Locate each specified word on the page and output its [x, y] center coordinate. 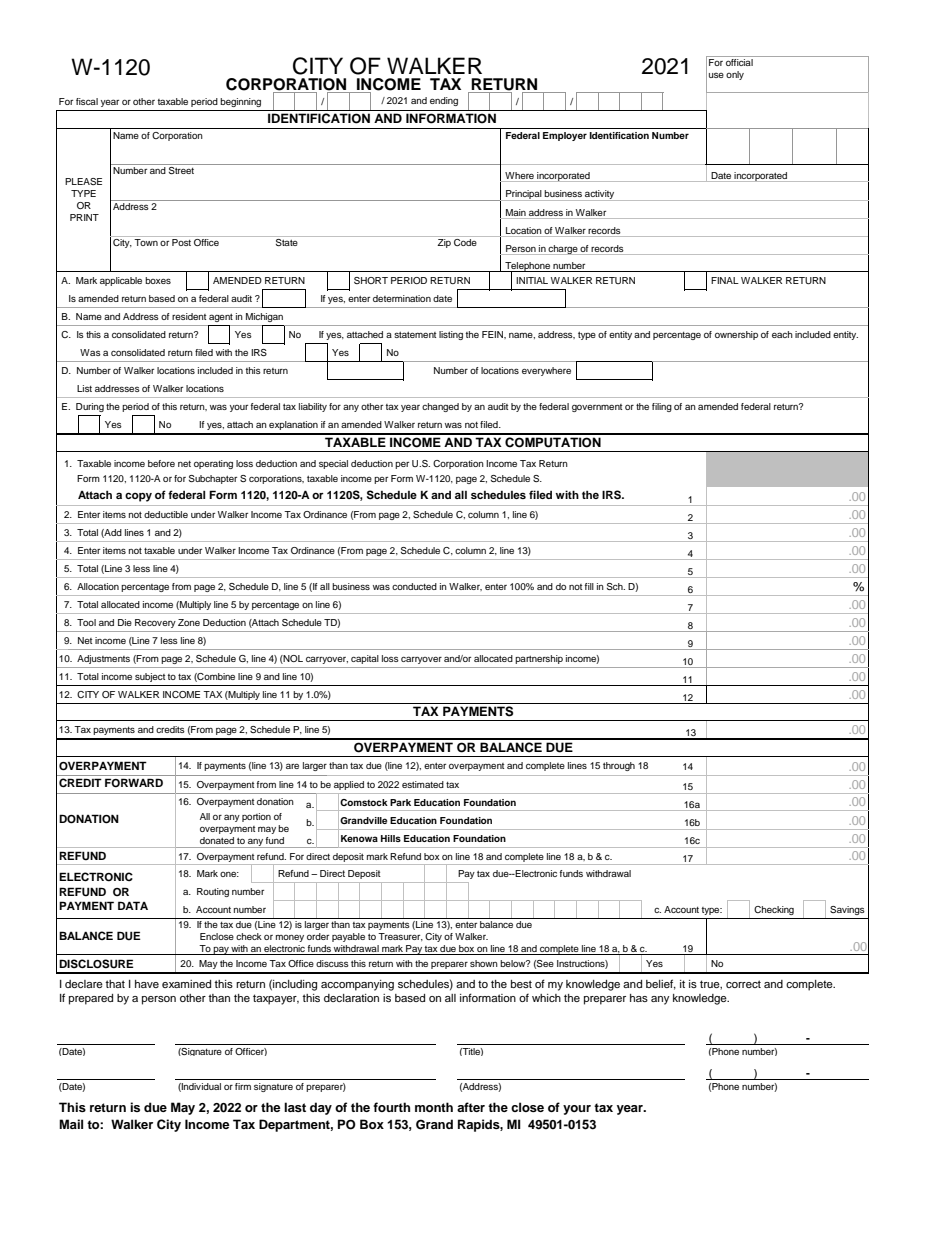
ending [444, 101]
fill [589, 586]
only [735, 75]
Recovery [155, 623]
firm [243, 1086]
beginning [240, 102]
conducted [414, 586]
